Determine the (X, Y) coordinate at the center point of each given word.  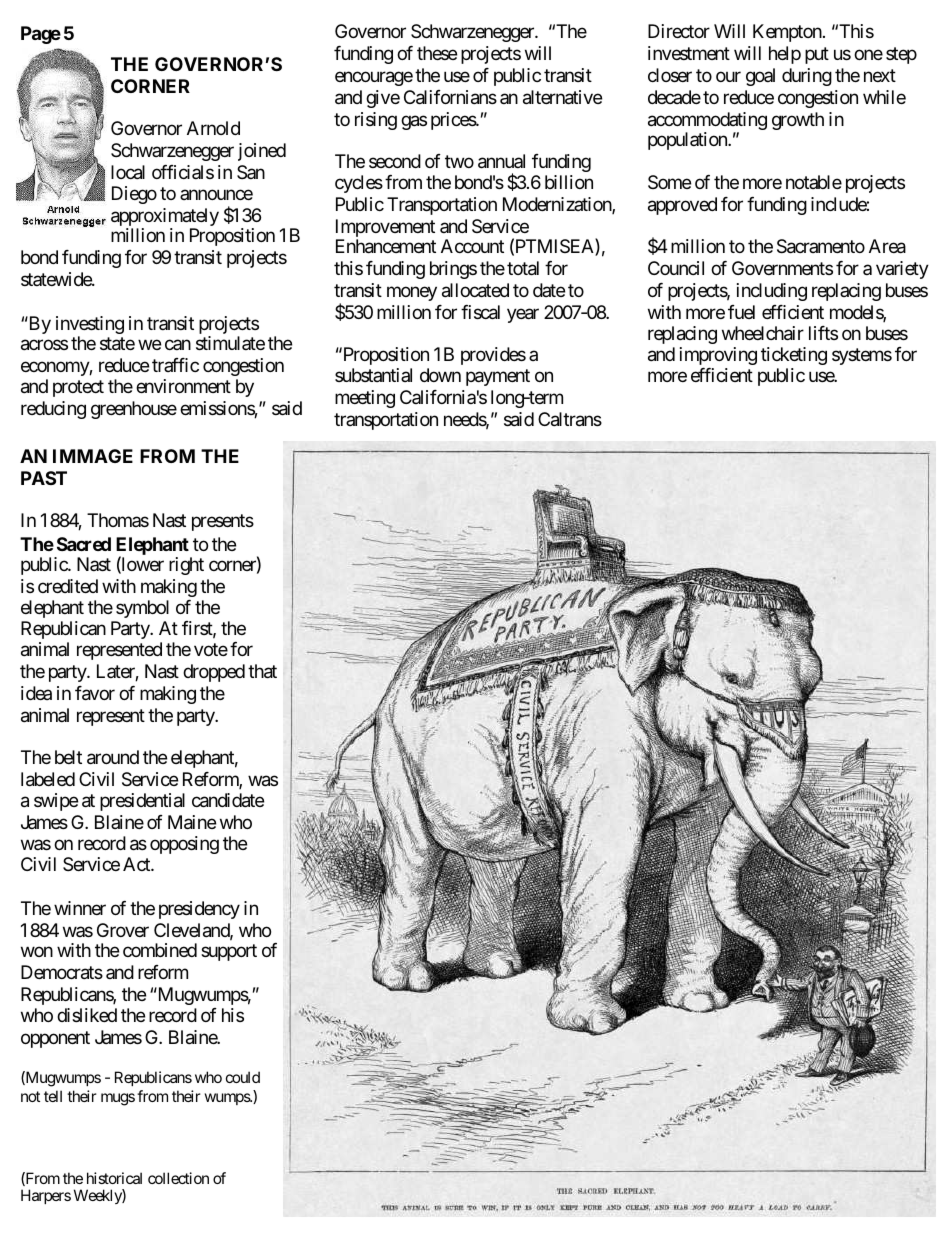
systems (862, 356)
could (243, 1077)
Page (41, 35)
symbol (142, 609)
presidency (199, 910)
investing (90, 326)
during (807, 77)
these (437, 53)
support (229, 952)
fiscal (480, 312)
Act (137, 864)
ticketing (794, 356)
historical (114, 1178)
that (262, 671)
